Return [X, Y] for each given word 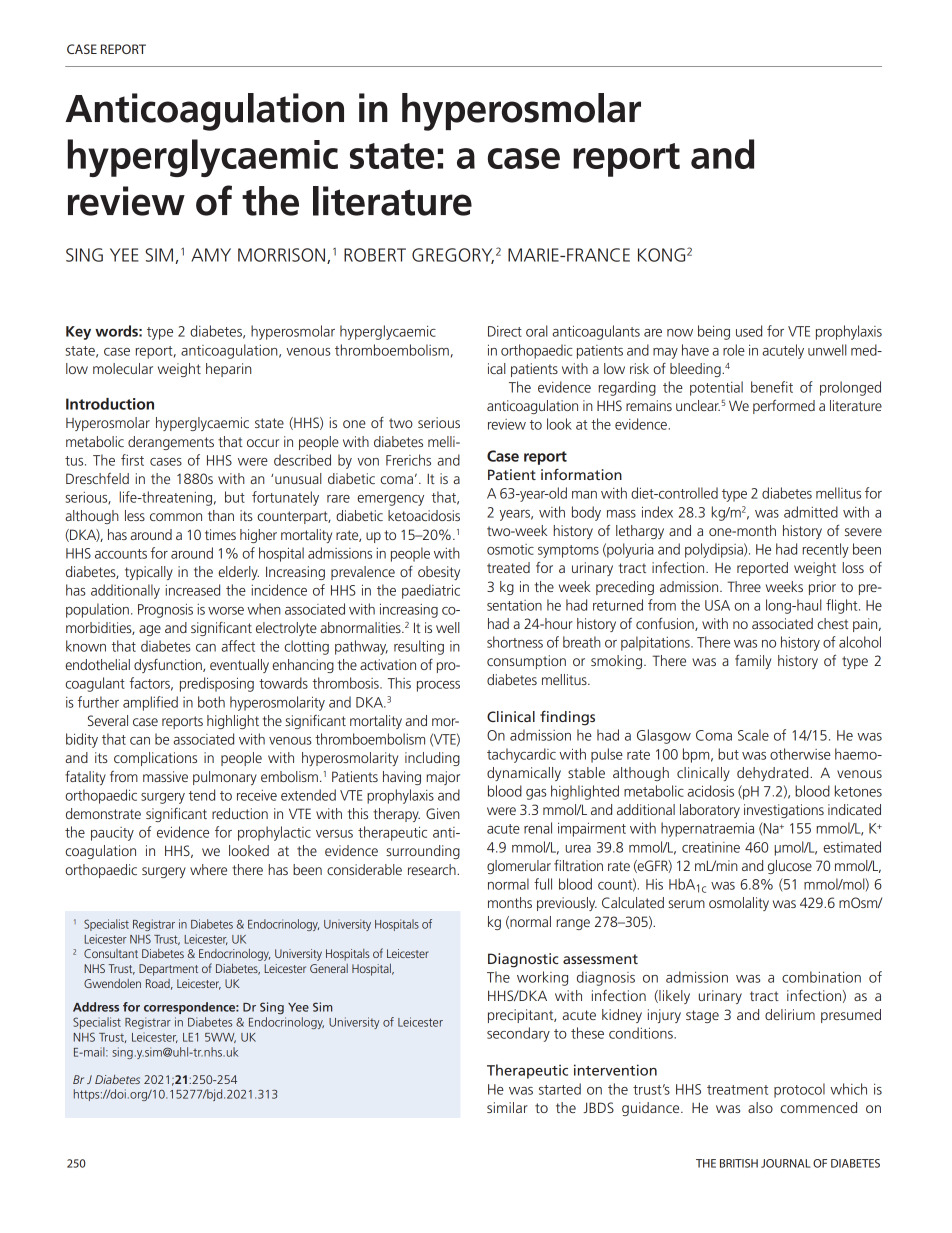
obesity [439, 573]
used [749, 331]
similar [507, 1107]
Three [744, 586]
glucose [790, 867]
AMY [211, 255]
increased [193, 590]
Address [96, 1007]
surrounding [423, 852]
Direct [505, 331]
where [208, 869]
